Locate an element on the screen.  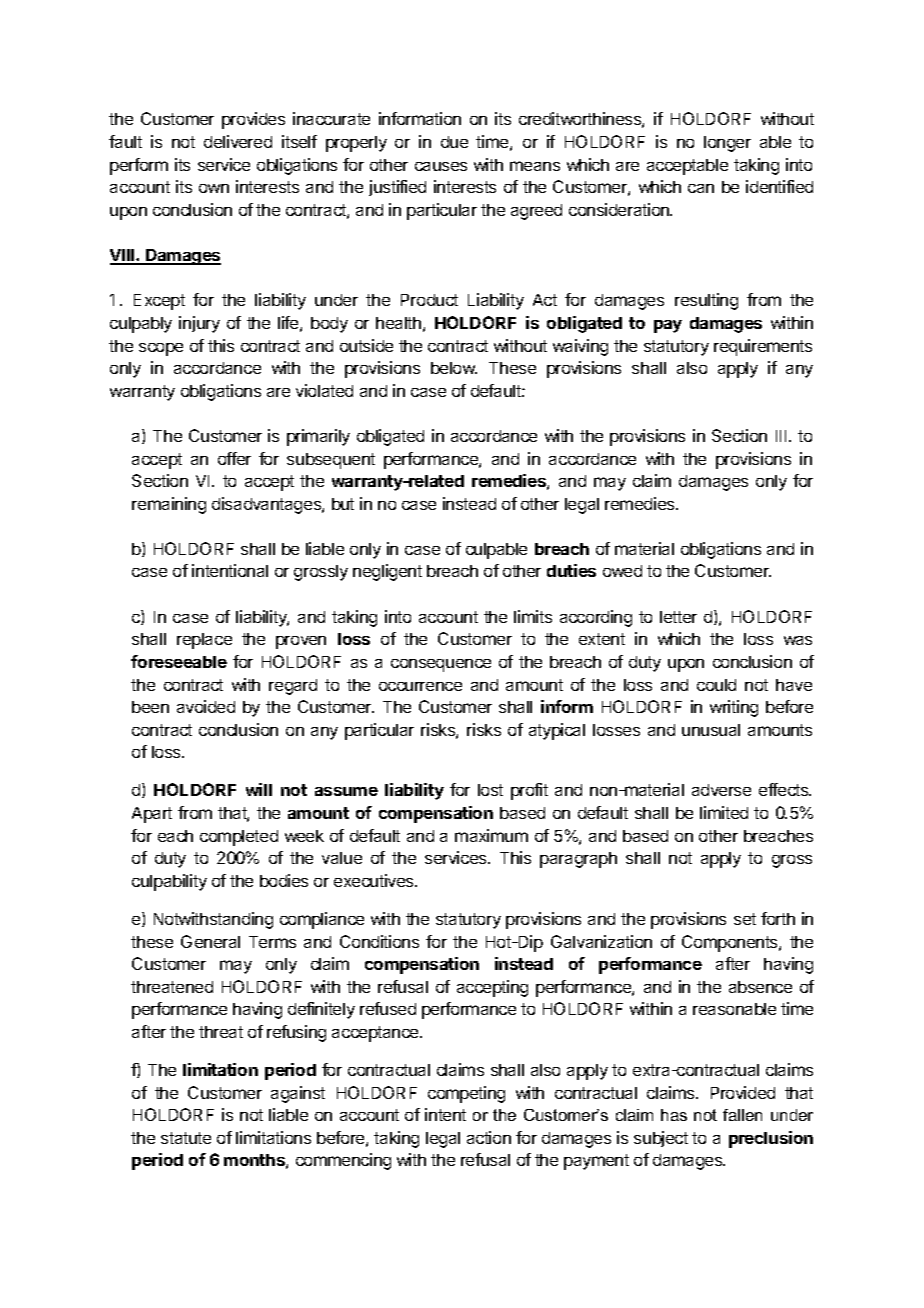
scope is located at coordinates (161, 349).
